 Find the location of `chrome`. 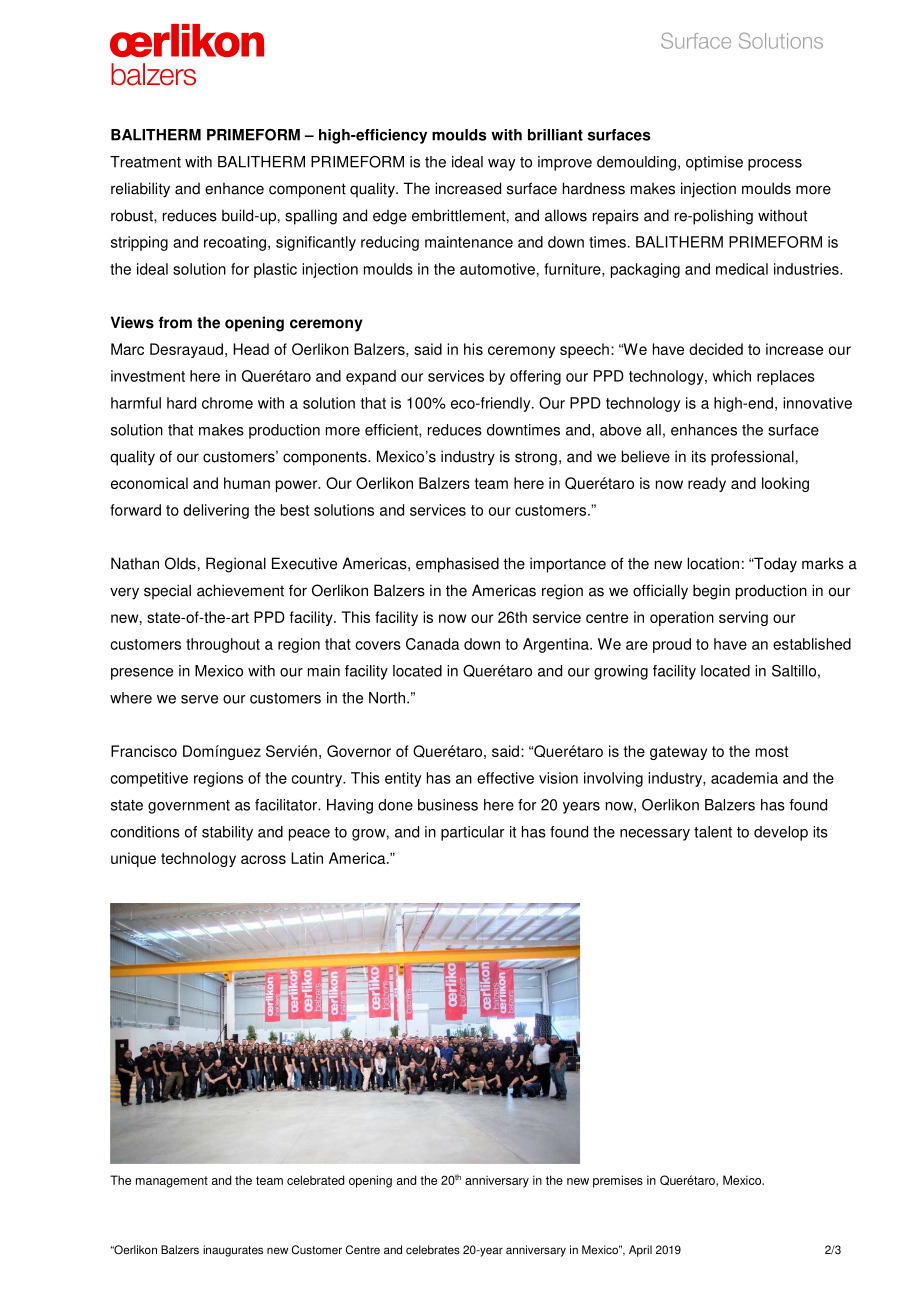

chrome is located at coordinates (227, 403).
